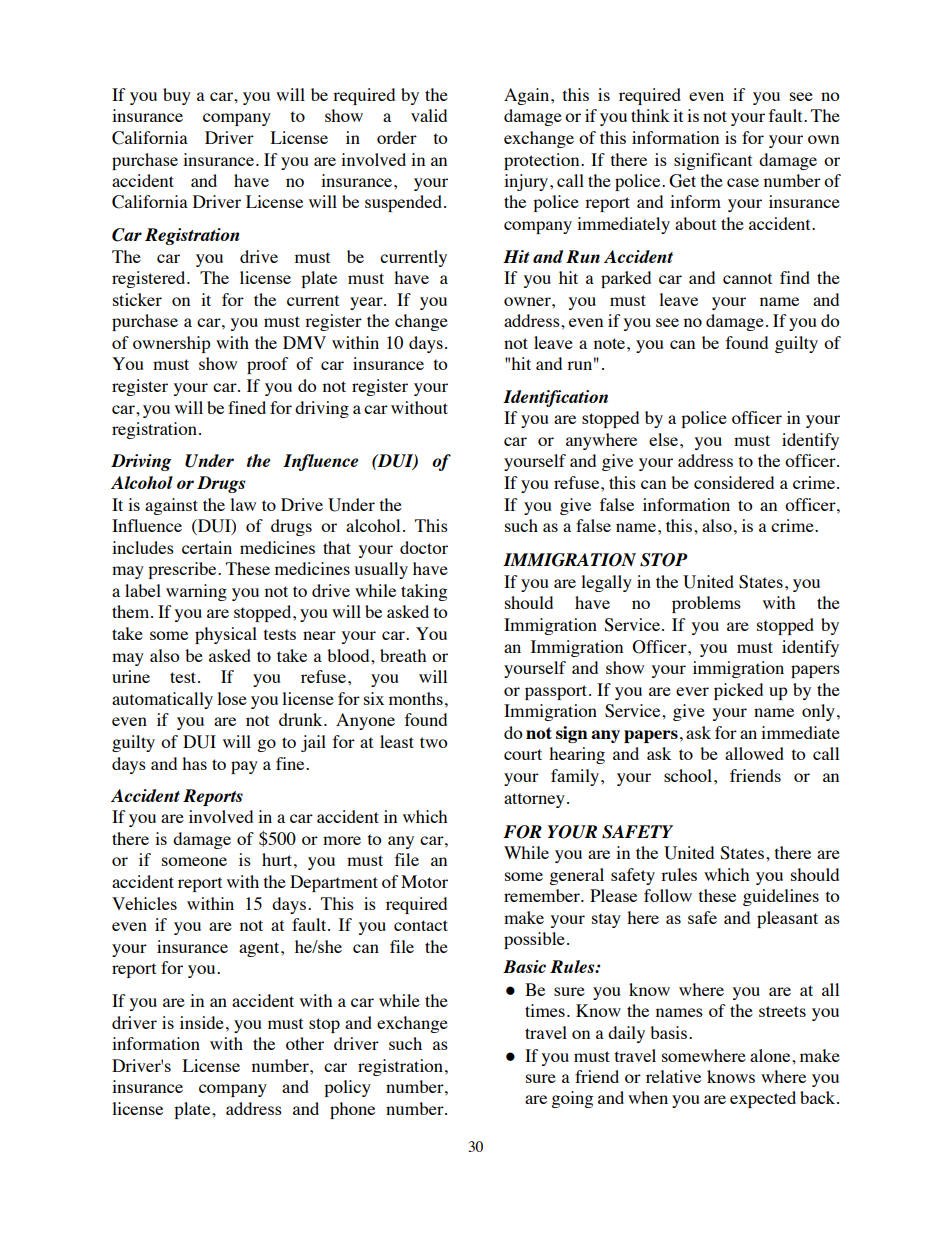 The image size is (952, 1233). What do you see at coordinates (706, 604) in the image?
I see `problems` at bounding box center [706, 604].
